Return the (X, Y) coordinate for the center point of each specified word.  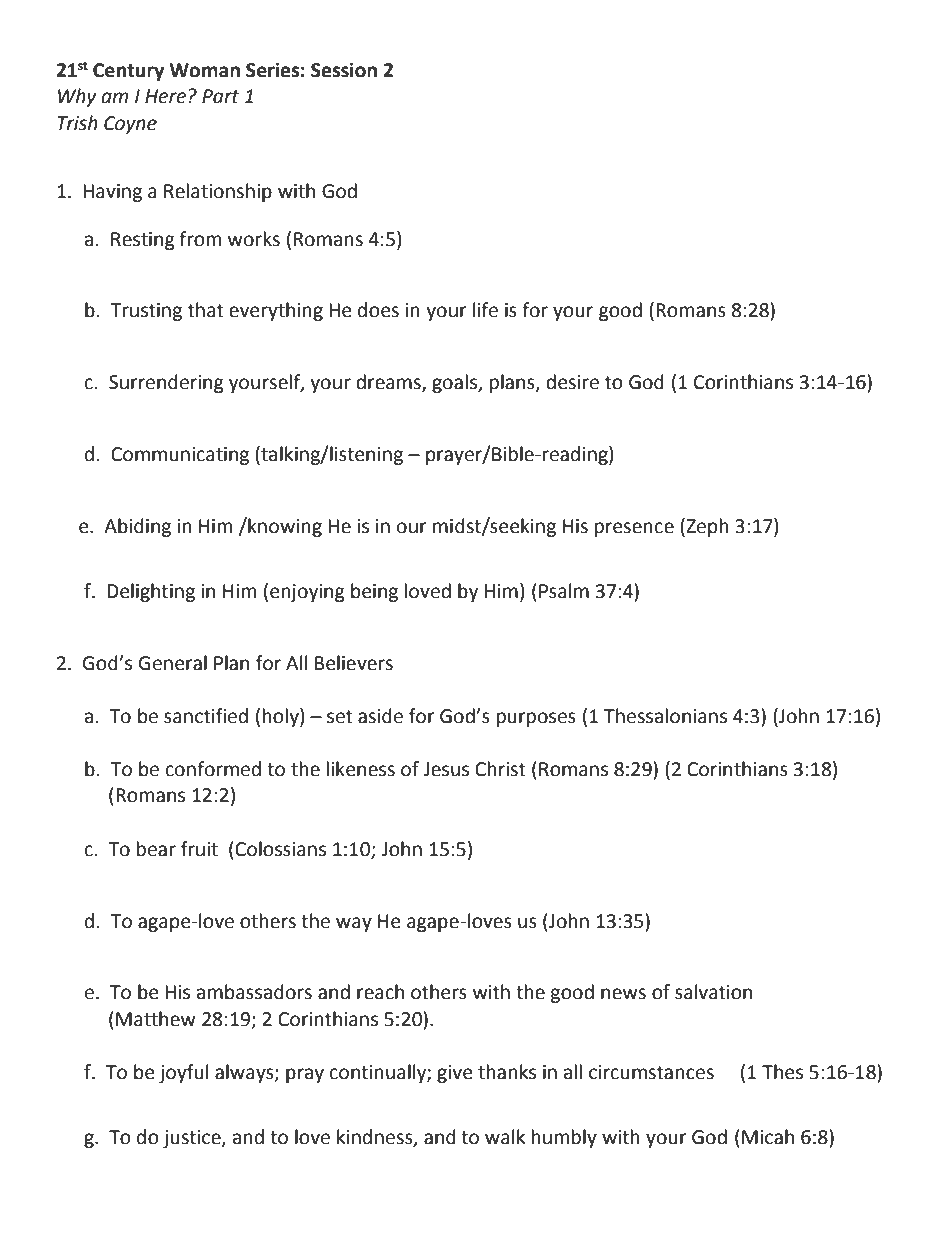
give (454, 1074)
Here (165, 96)
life (485, 310)
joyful (183, 1073)
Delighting (151, 592)
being (374, 592)
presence (634, 529)
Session (344, 70)
